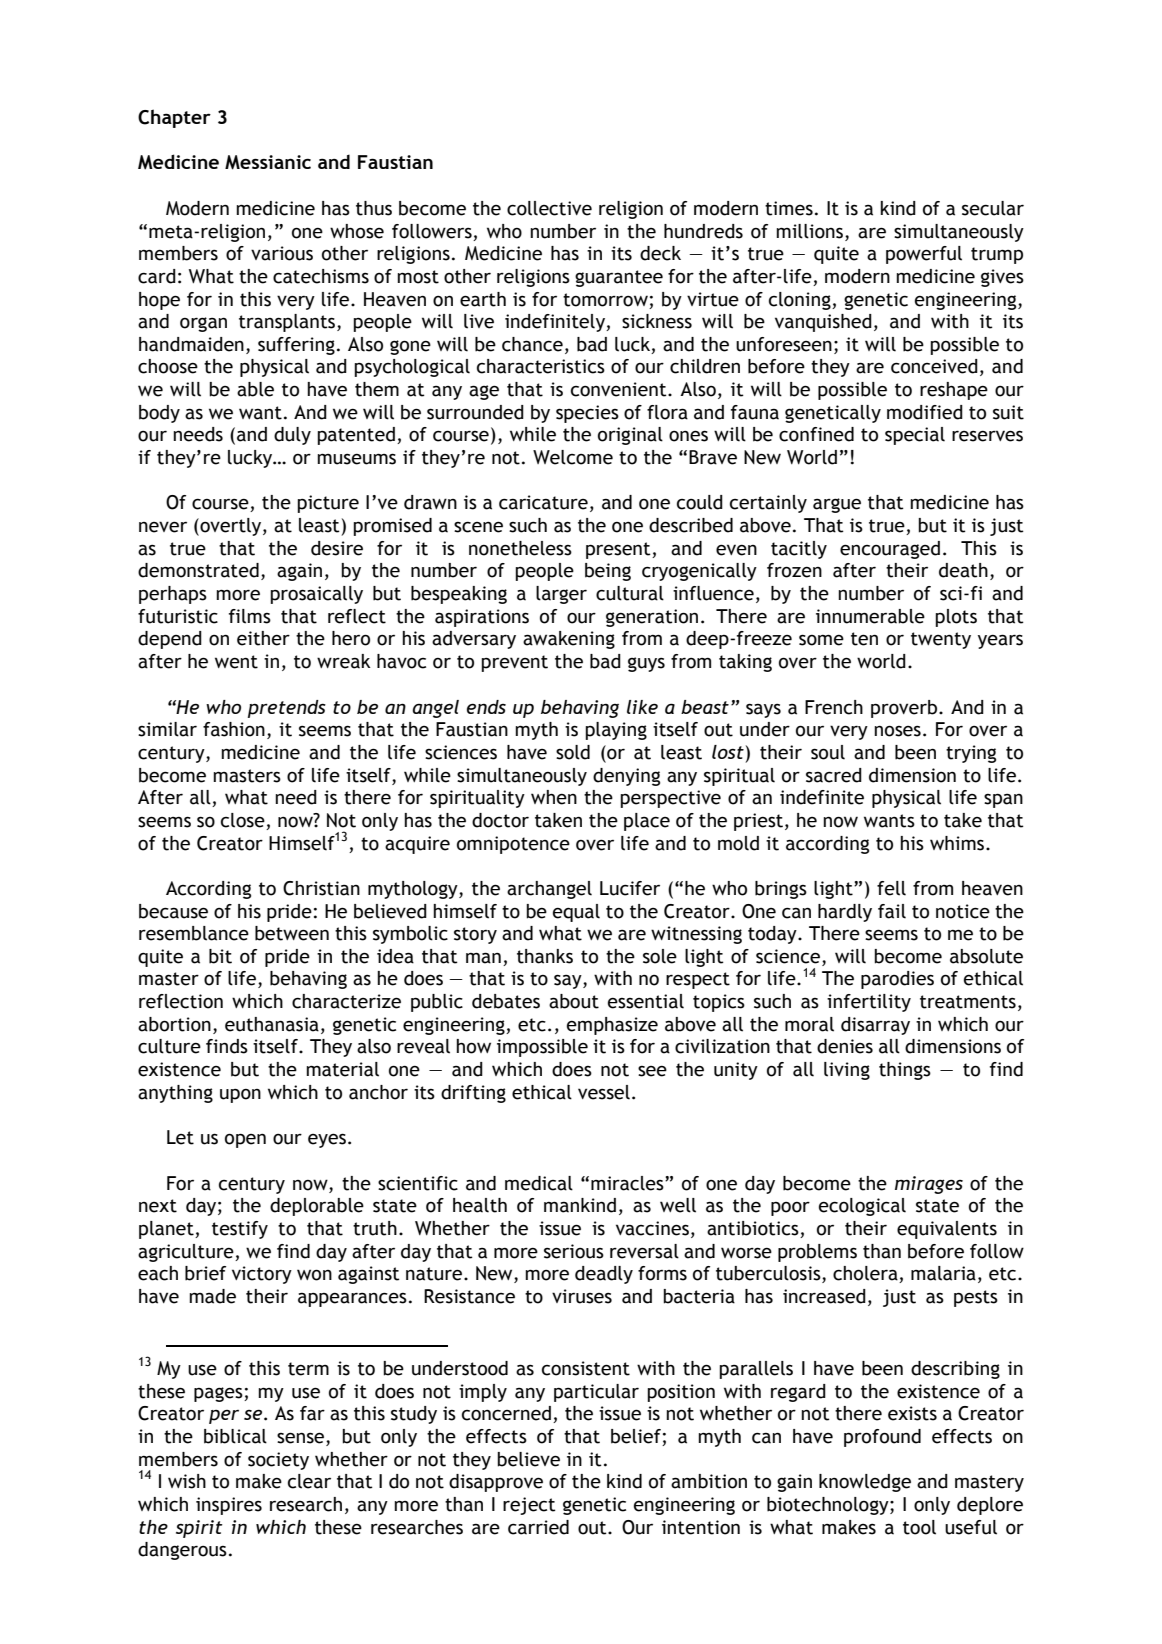 The width and height of the screenshot is (1162, 1644). I want to click on close, so click(243, 820).
